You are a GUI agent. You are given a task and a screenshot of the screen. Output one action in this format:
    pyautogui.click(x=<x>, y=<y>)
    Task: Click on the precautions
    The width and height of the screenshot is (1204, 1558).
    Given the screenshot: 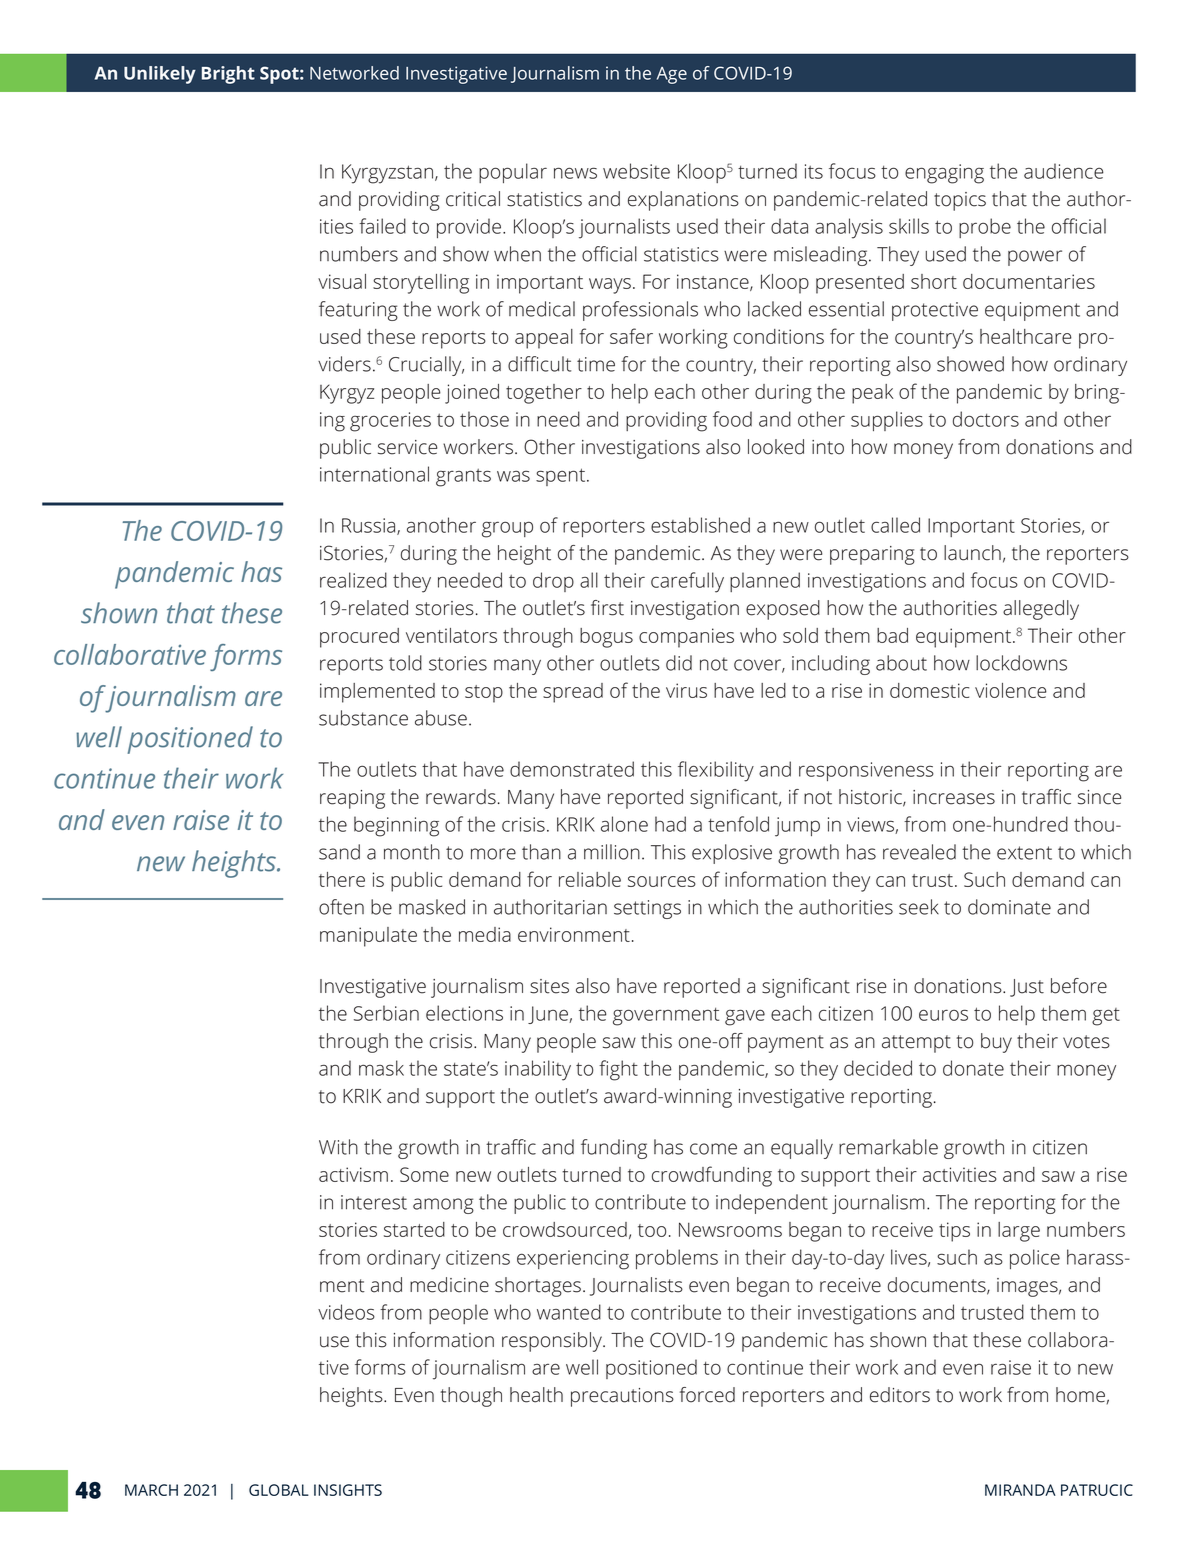 What is the action you would take?
    pyautogui.click(x=622, y=1397)
